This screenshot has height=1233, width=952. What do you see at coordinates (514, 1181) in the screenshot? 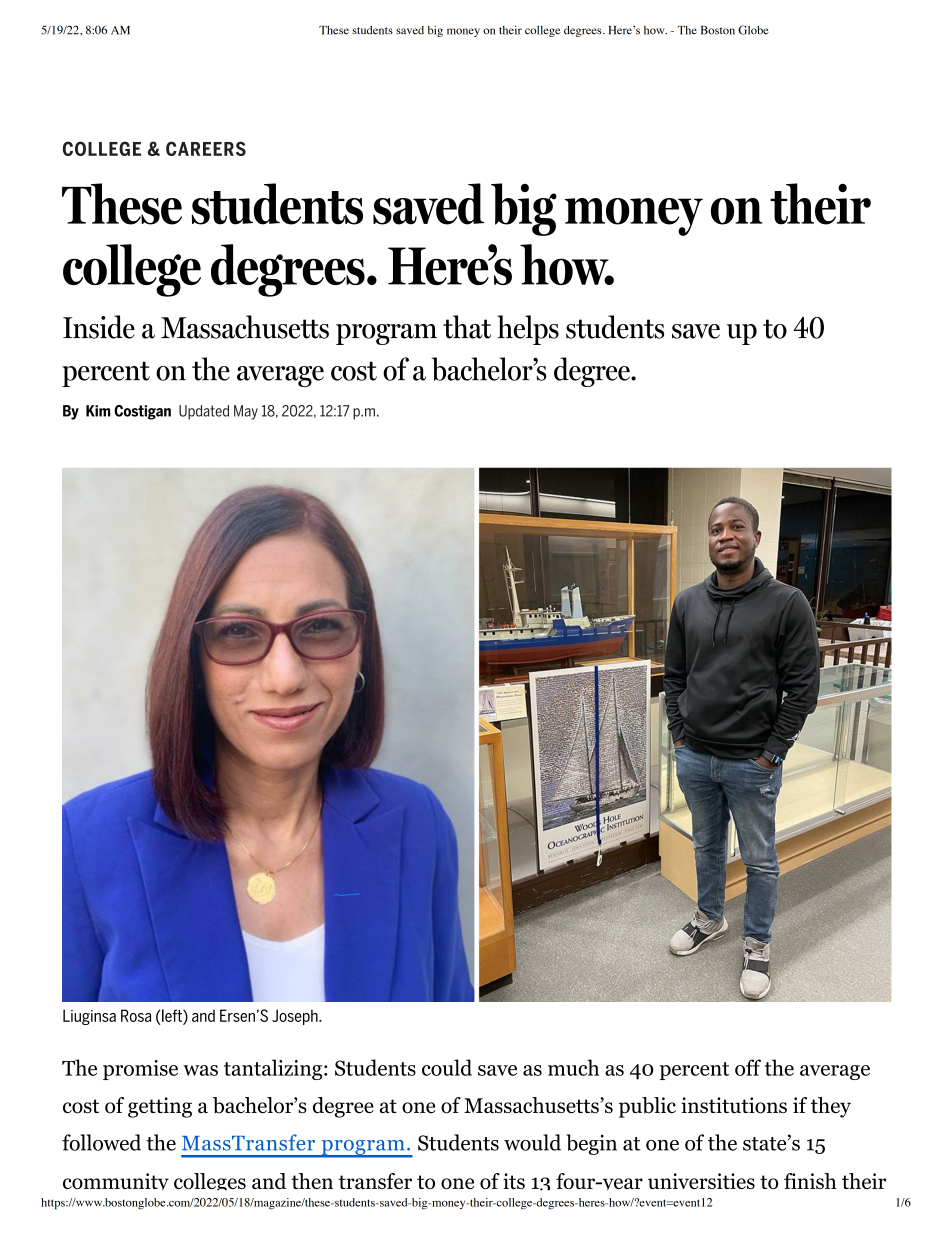
I see `its` at bounding box center [514, 1181].
